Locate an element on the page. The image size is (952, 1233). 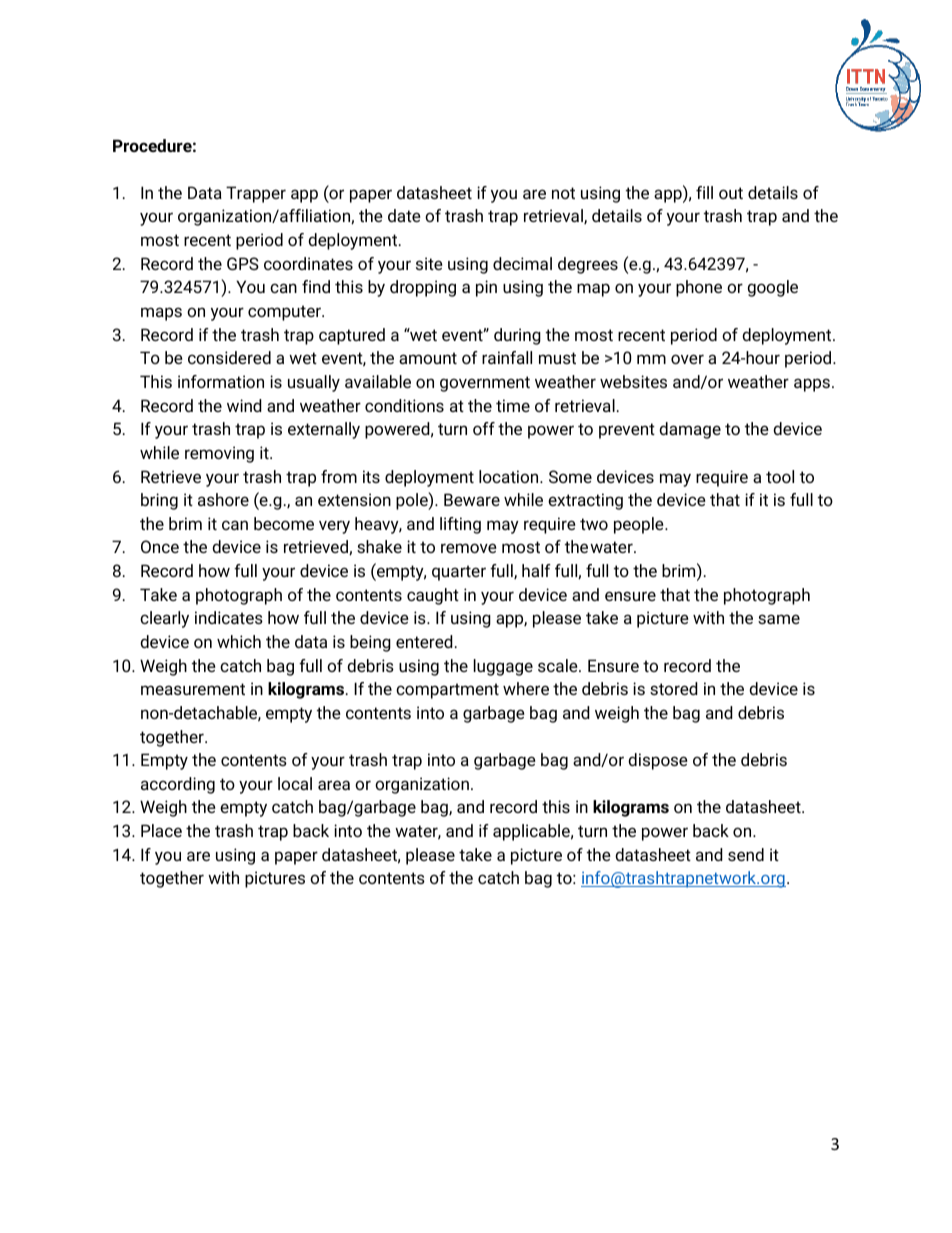
Place is located at coordinates (161, 830).
